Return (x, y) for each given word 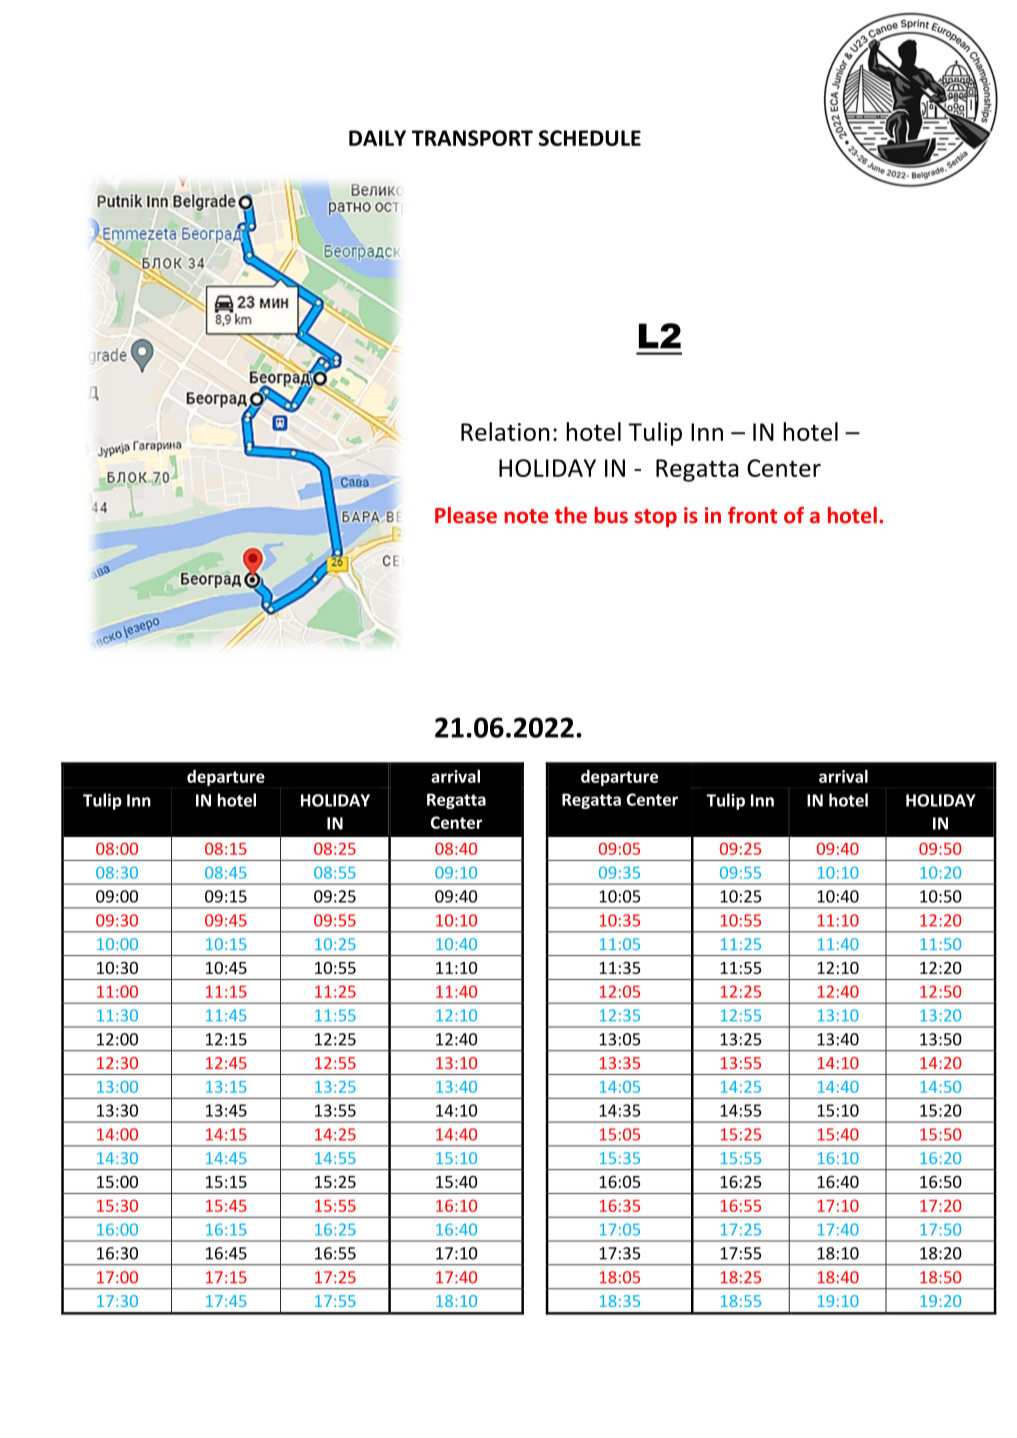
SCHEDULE (590, 138)
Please (466, 515)
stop (656, 518)
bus (611, 515)
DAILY (377, 138)
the (571, 515)
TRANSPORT (472, 138)
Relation (505, 431)
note (526, 516)
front (752, 515)
